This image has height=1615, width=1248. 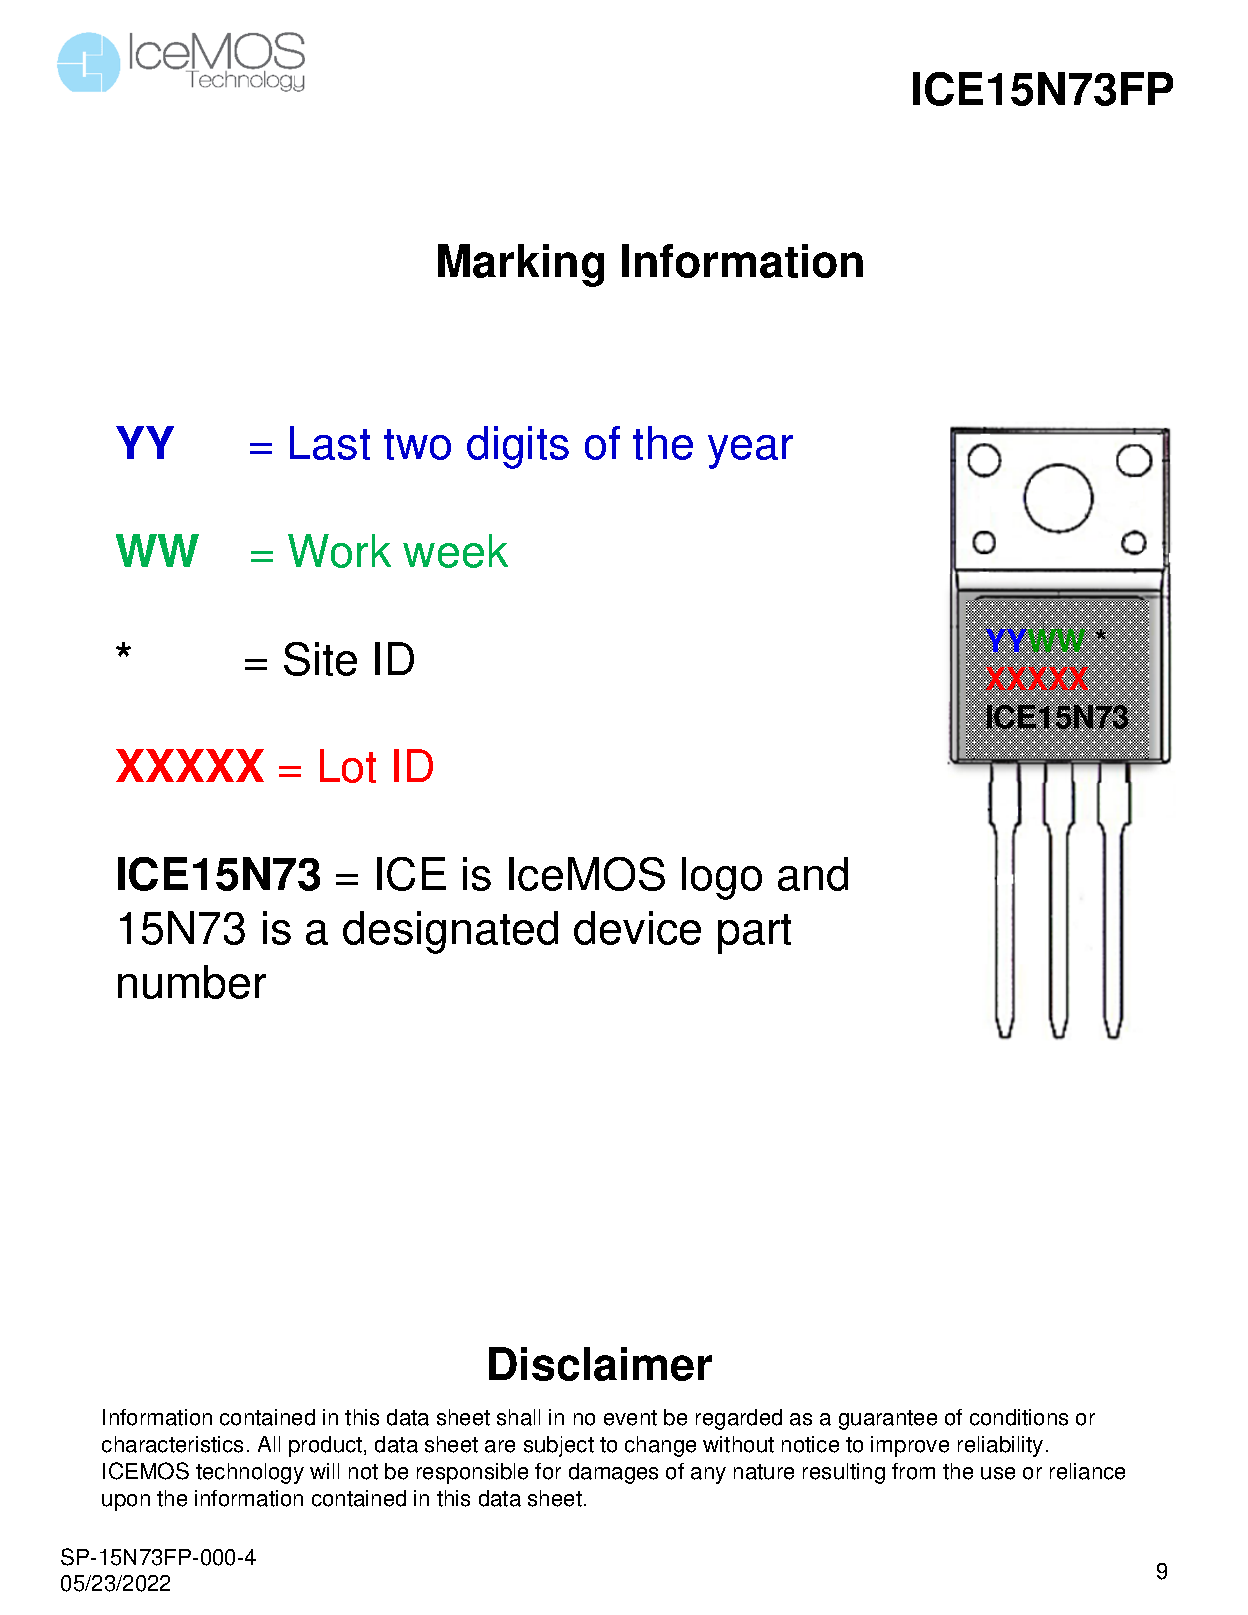 What do you see at coordinates (250, 1473) in the image?
I see `technology` at bounding box center [250, 1473].
